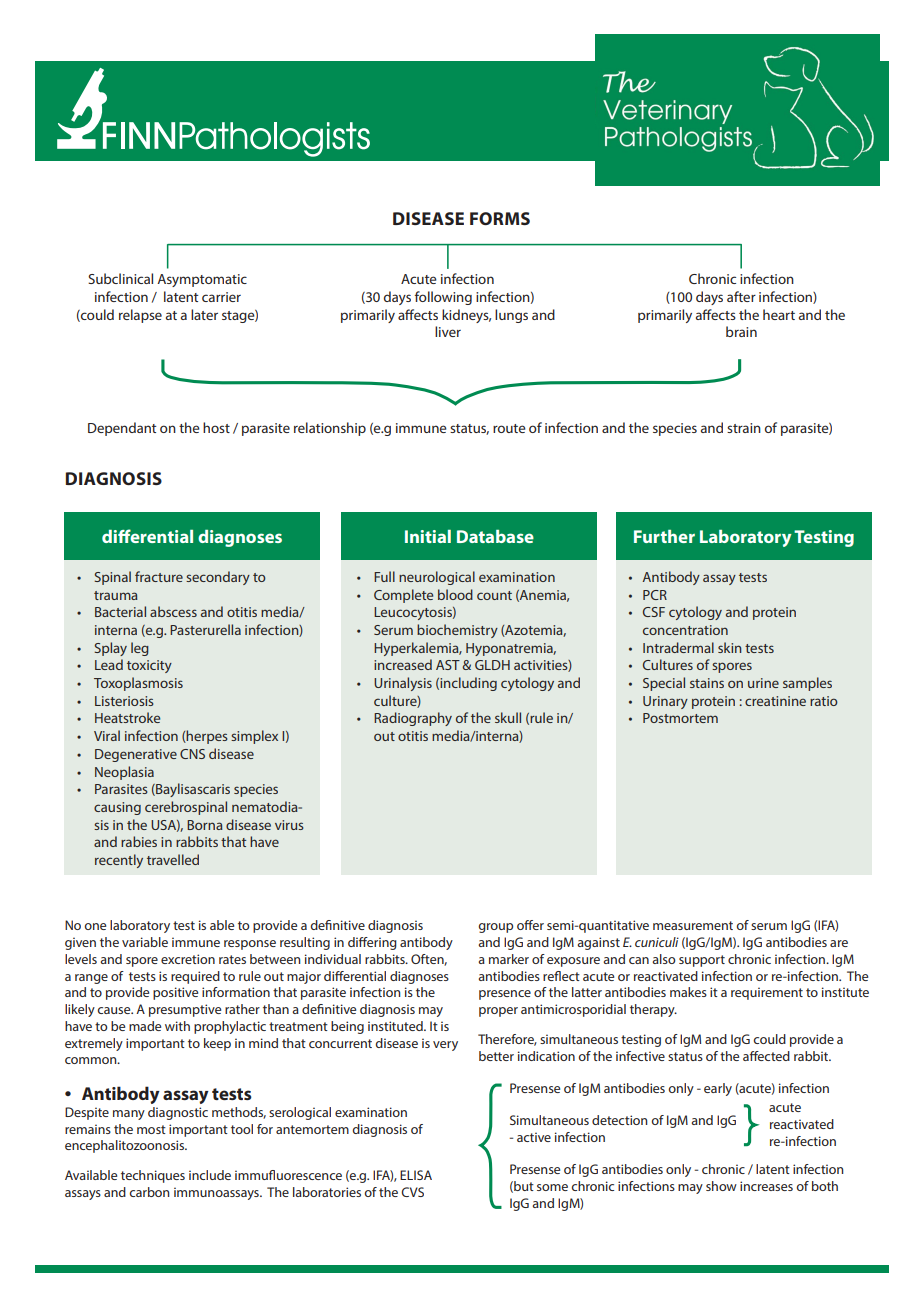  Describe the element at coordinates (500, 218) in the image. I see `Forms` at that location.
